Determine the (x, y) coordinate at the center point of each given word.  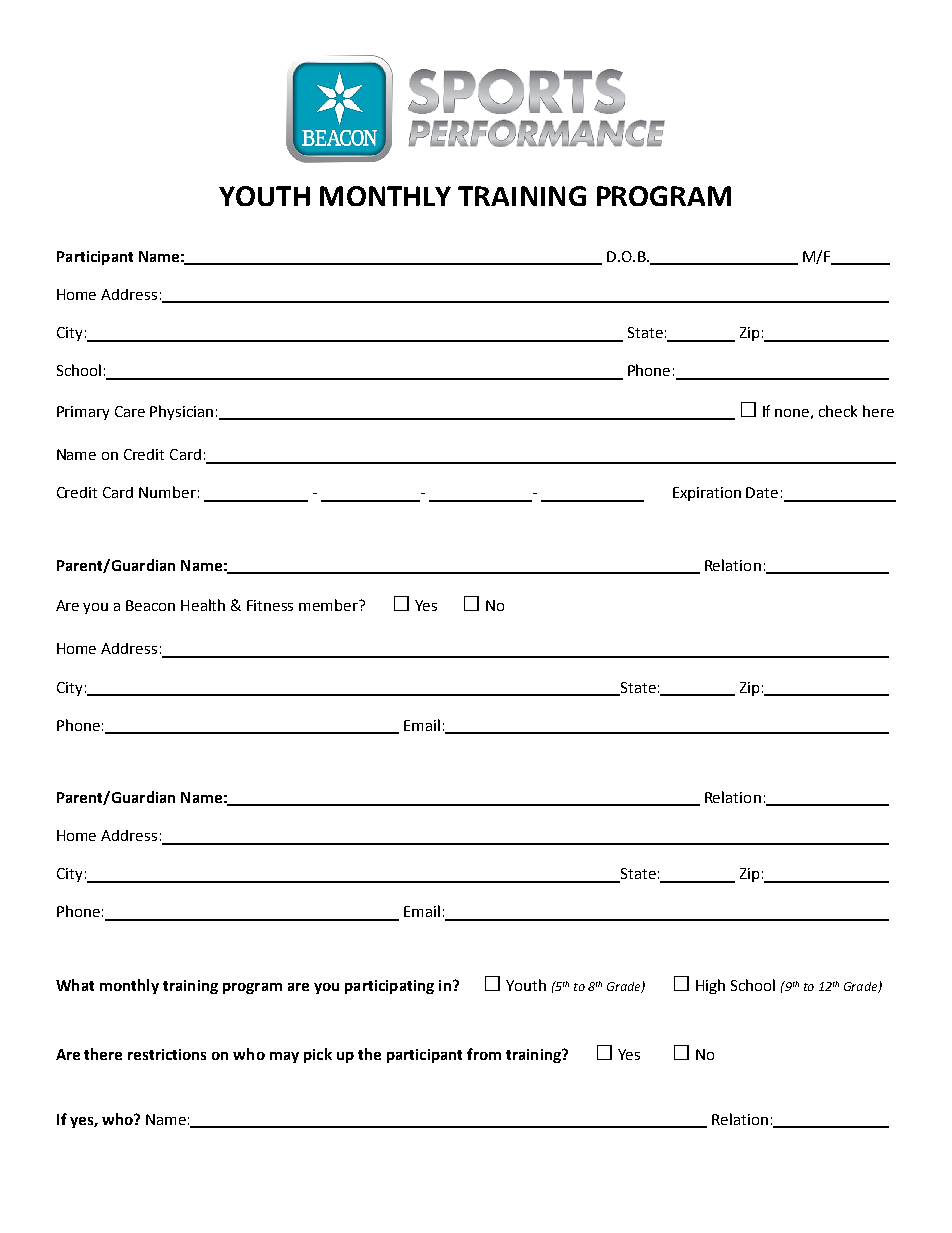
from (484, 1054)
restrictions (167, 1054)
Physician (181, 412)
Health (203, 605)
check (838, 411)
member (330, 605)
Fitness (270, 605)
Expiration (707, 494)
